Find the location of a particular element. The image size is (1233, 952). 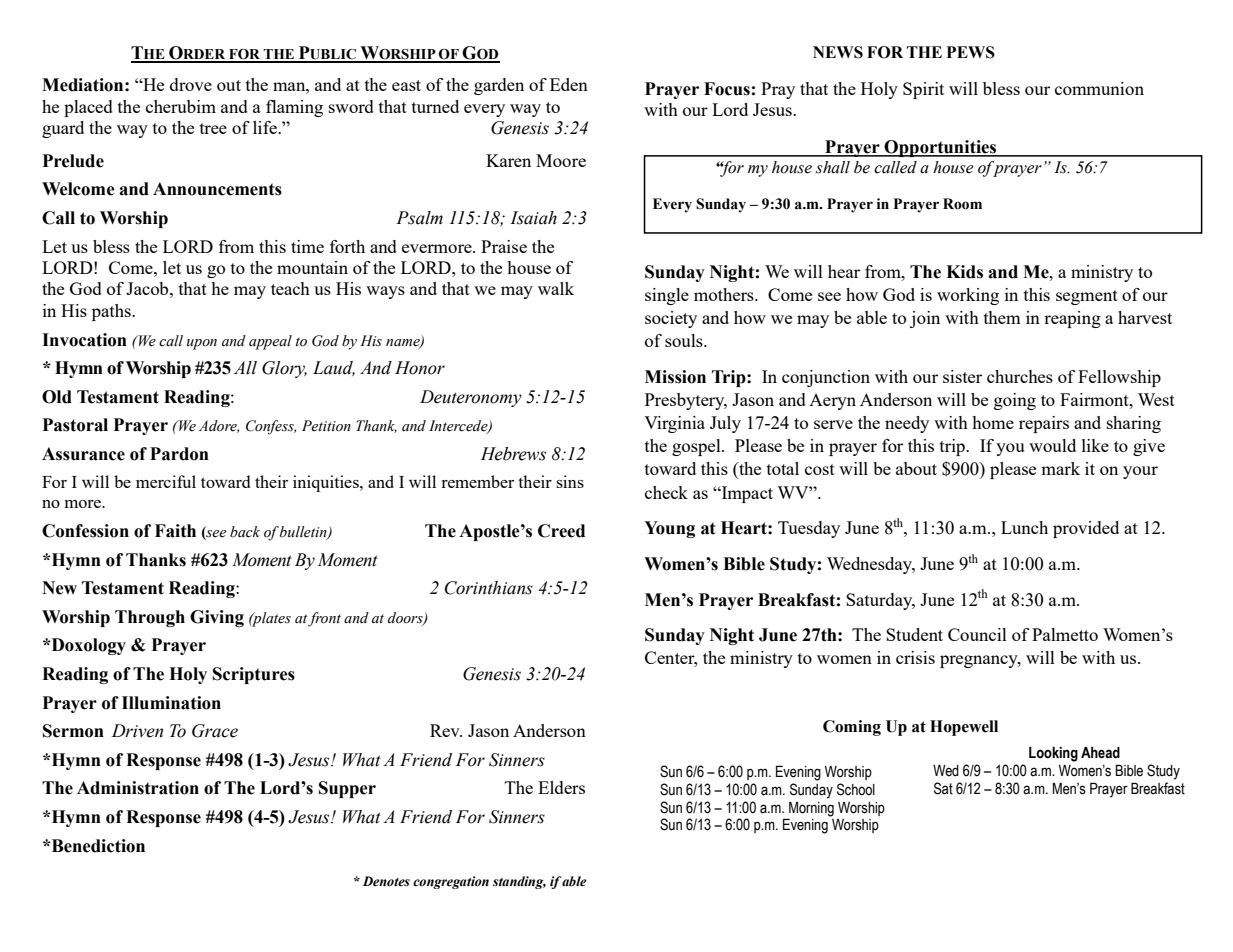

Giving is located at coordinates (217, 618).
